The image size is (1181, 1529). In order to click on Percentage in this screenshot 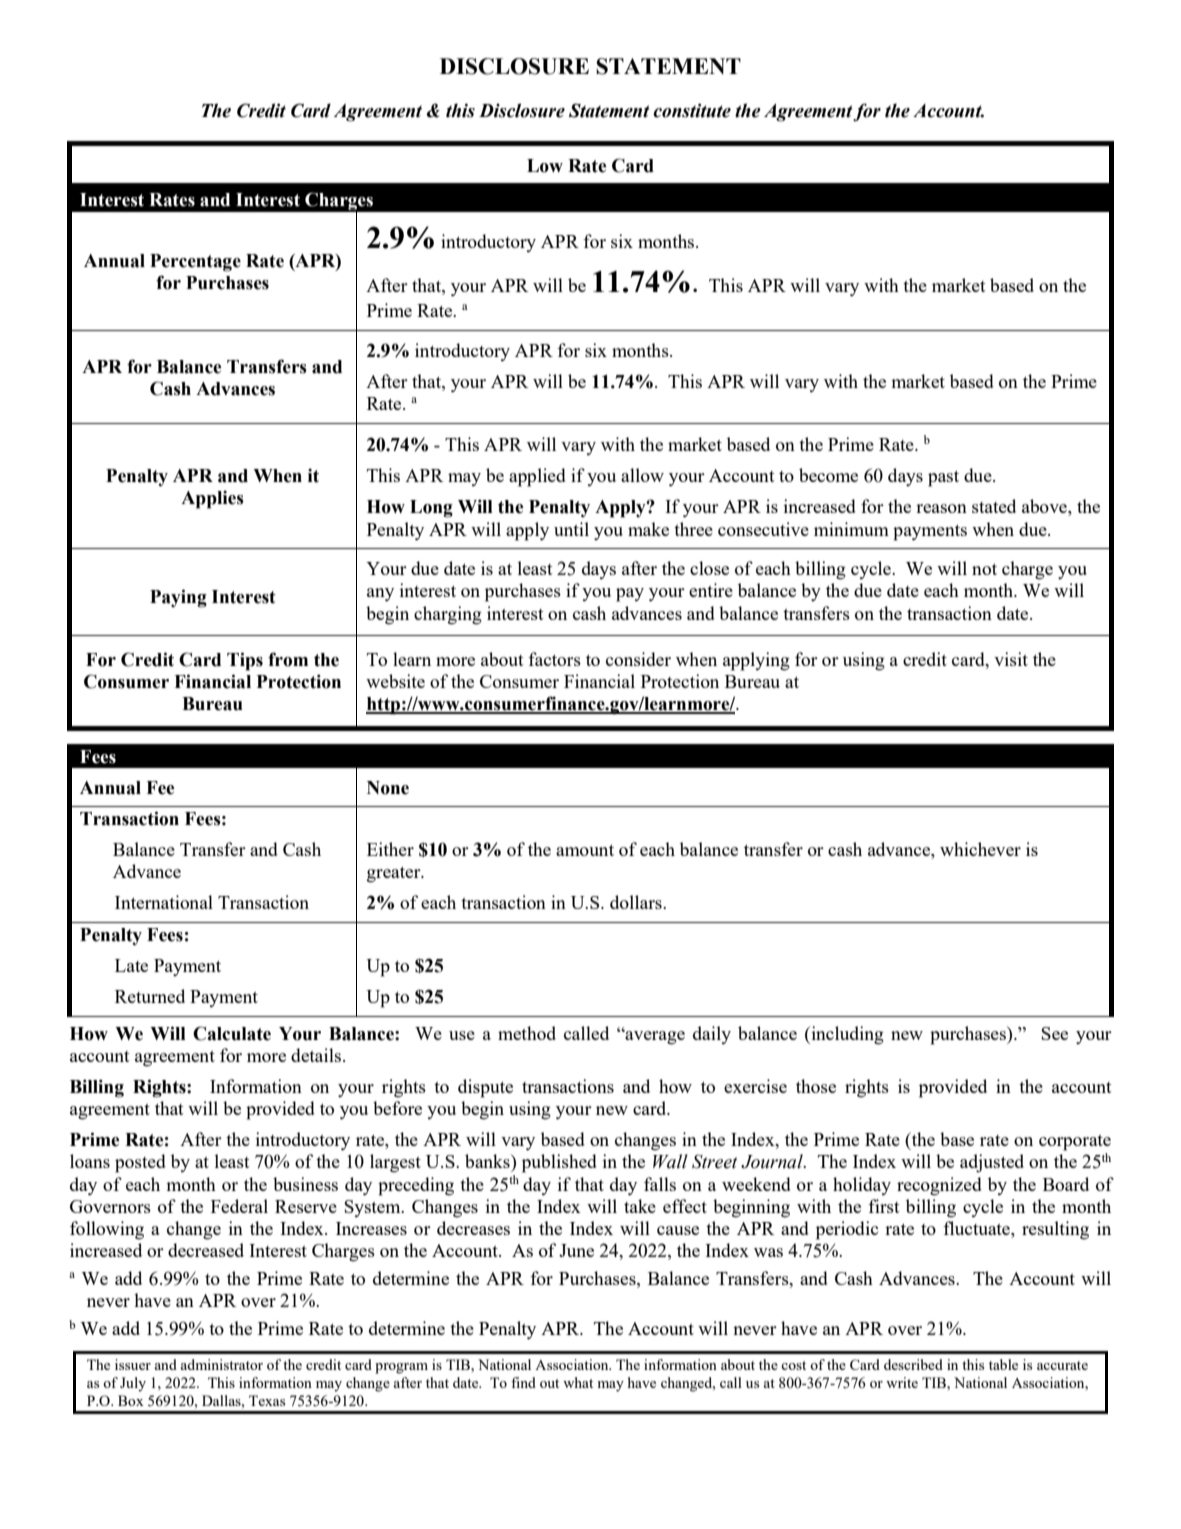, I will do `click(195, 263)`.
